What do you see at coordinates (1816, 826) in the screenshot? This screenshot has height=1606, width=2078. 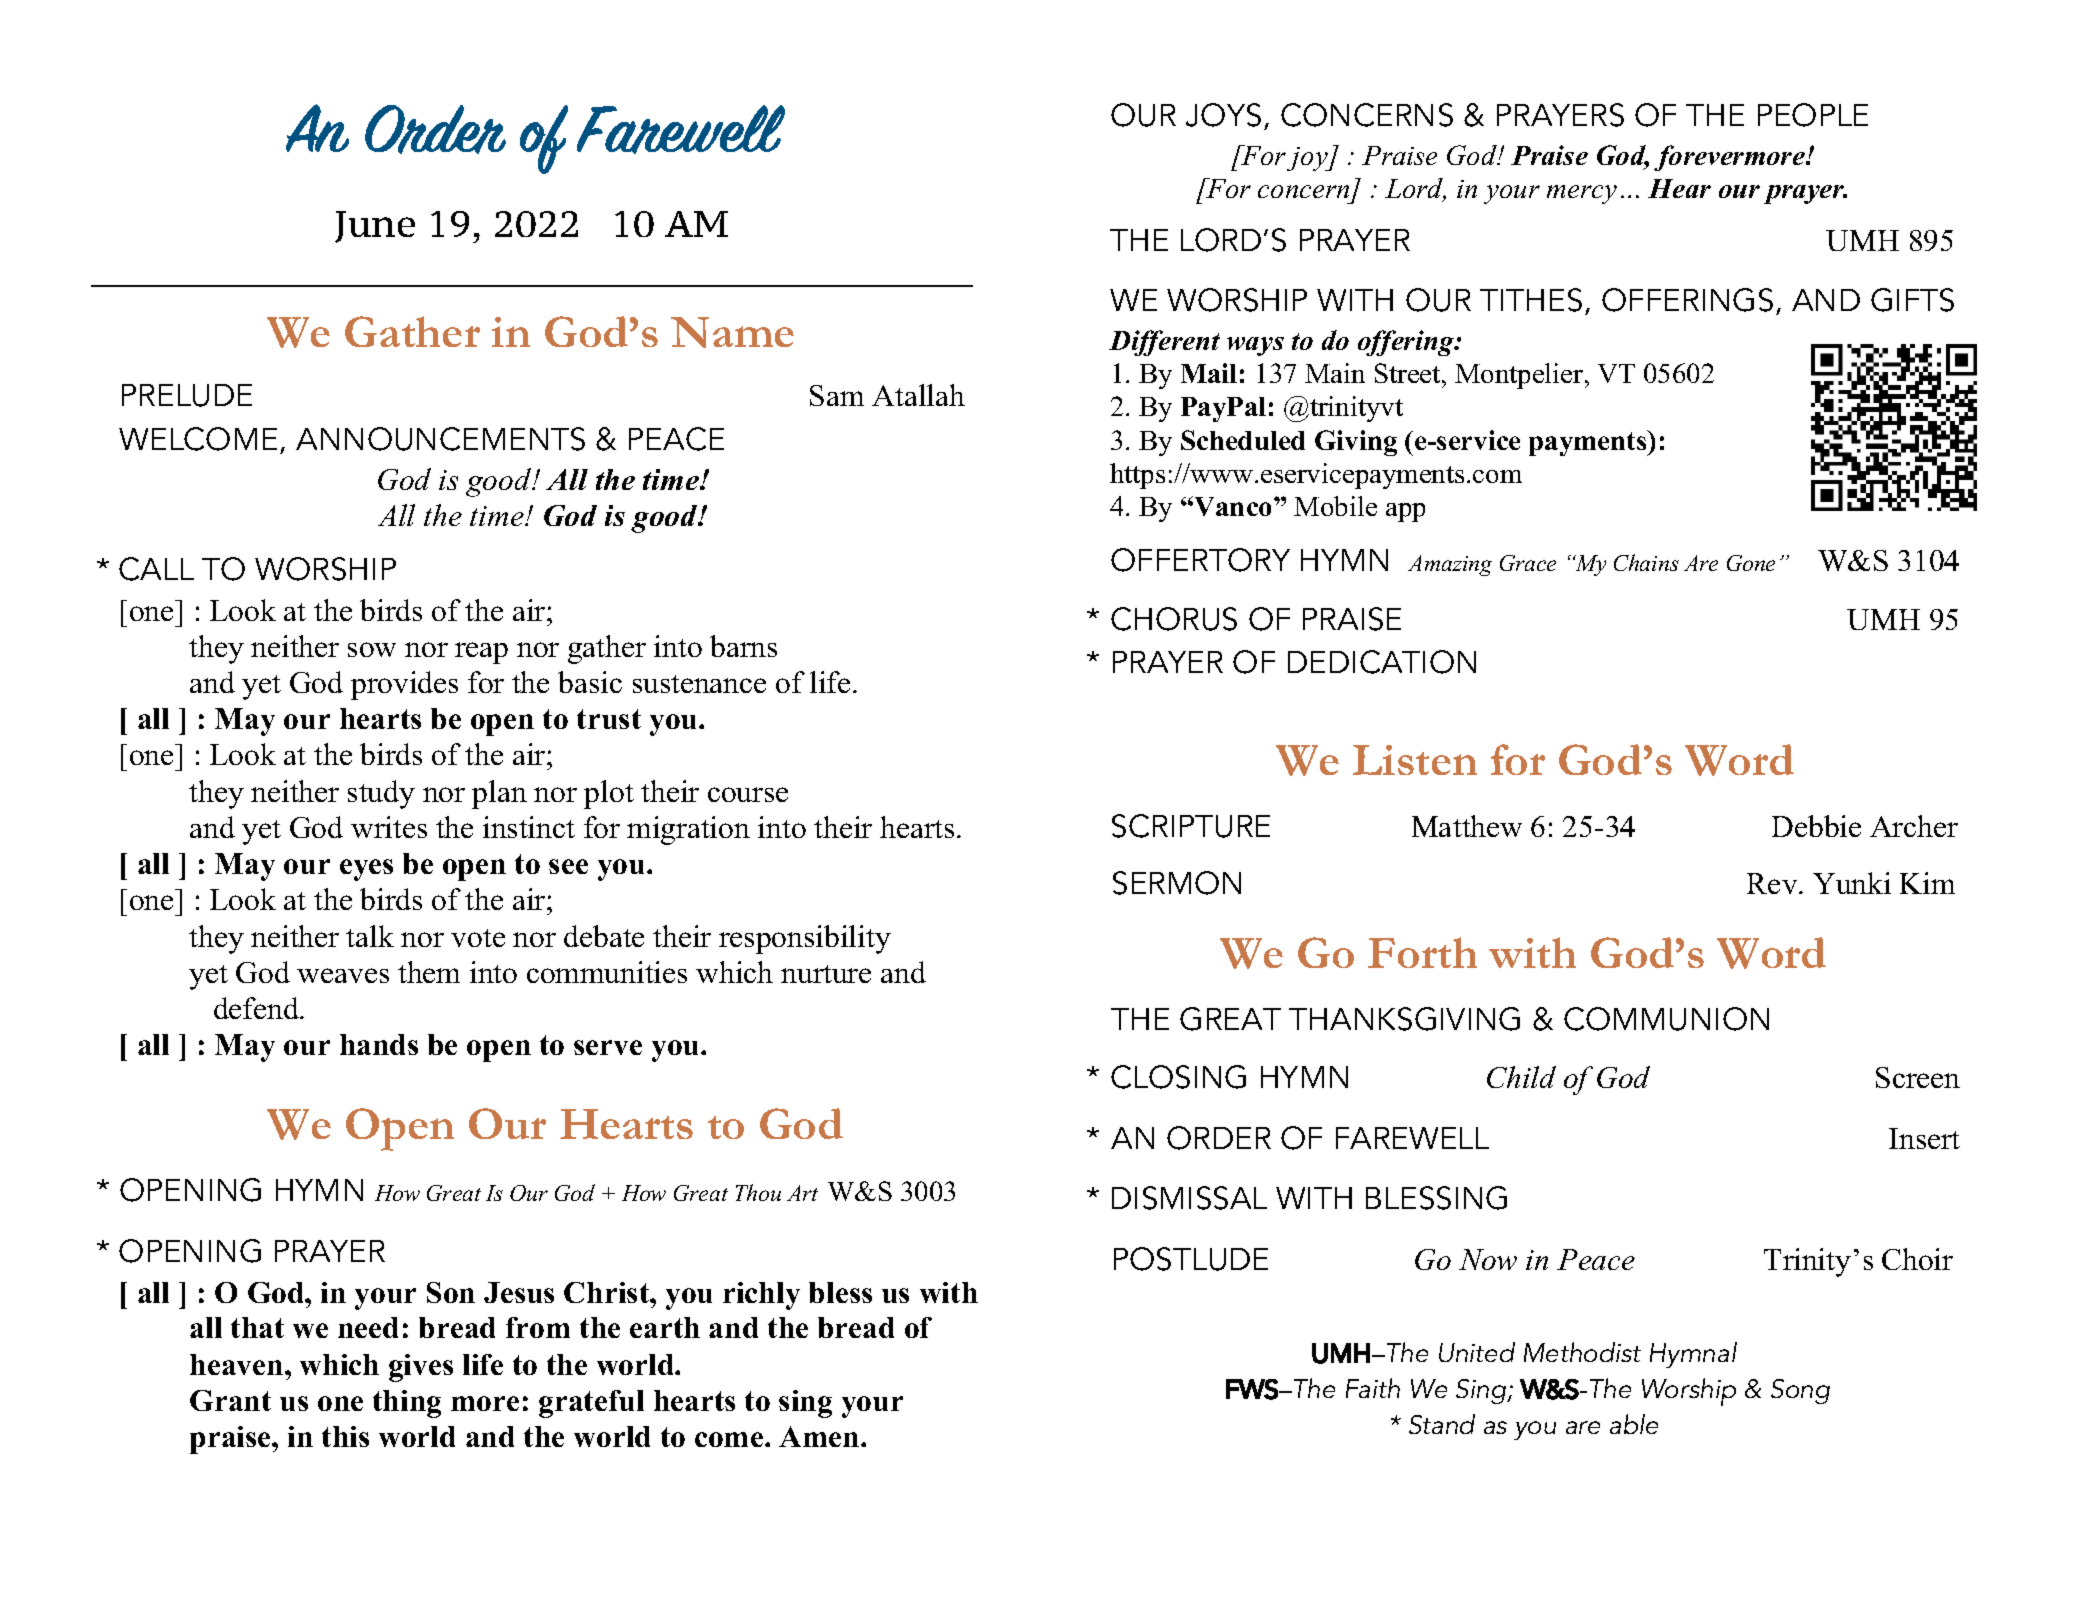 I see `Debbie` at bounding box center [1816, 826].
